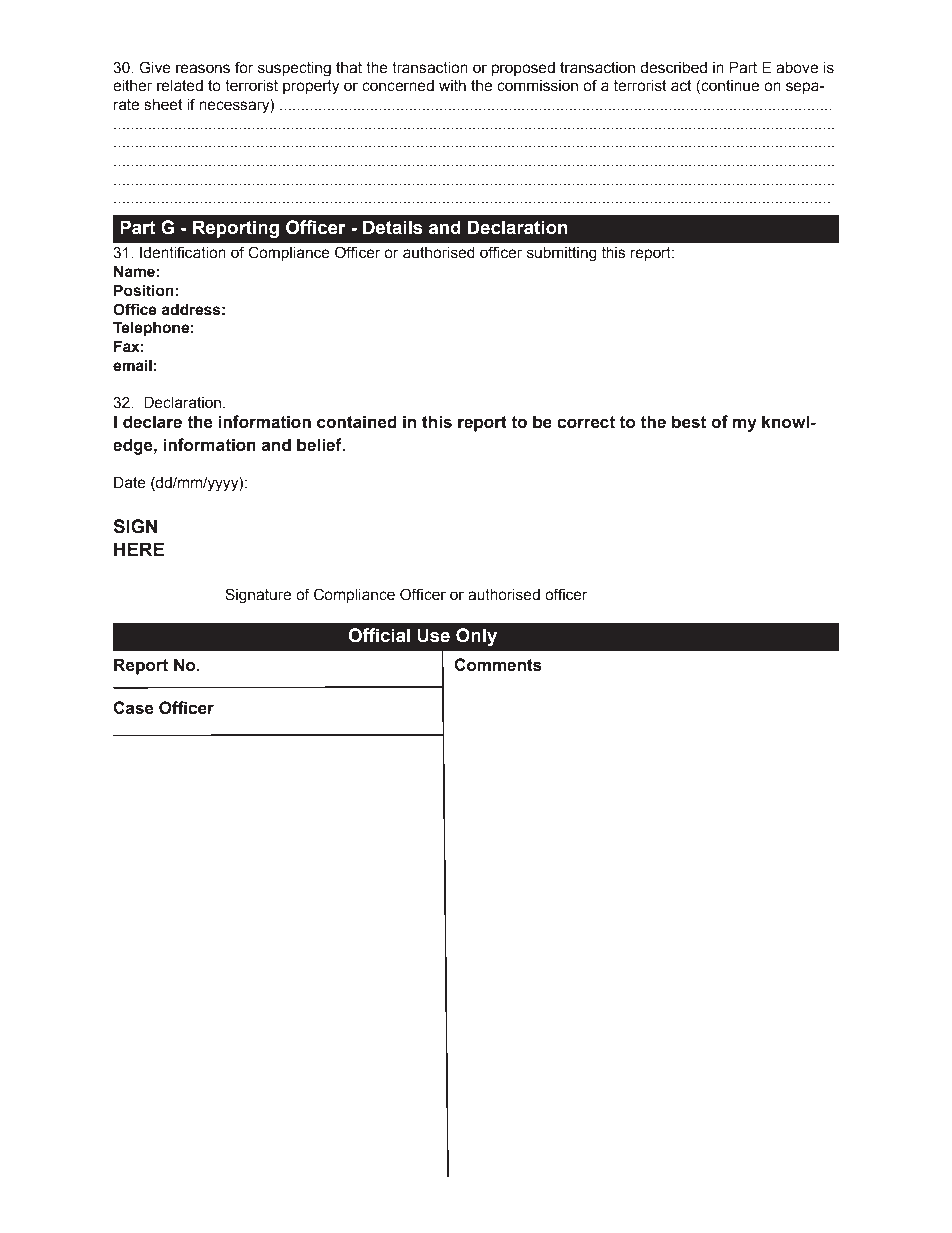 The height and width of the screenshot is (1233, 952). What do you see at coordinates (673, 68) in the screenshot?
I see `described` at bounding box center [673, 68].
